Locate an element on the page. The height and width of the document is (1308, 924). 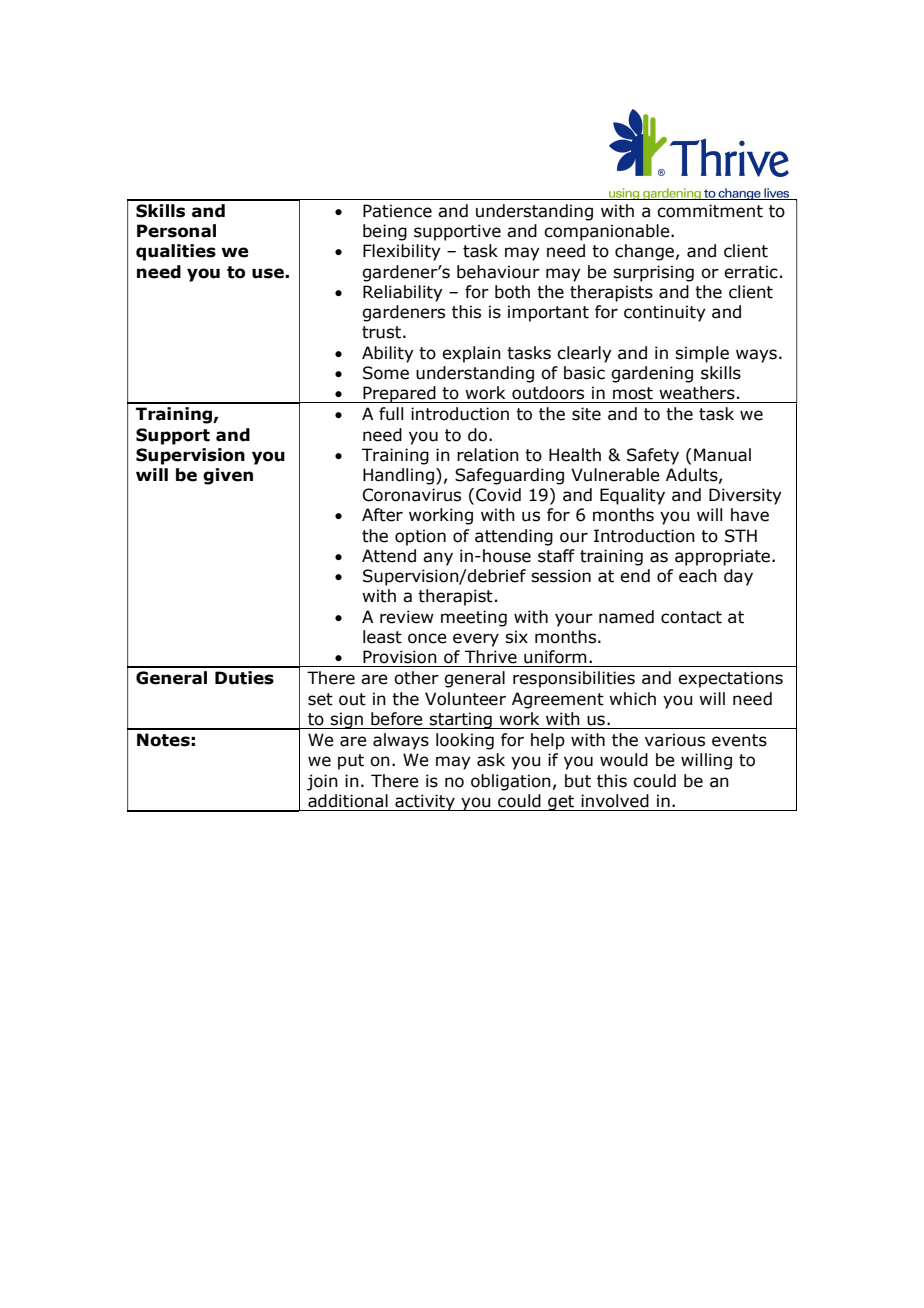
Personal is located at coordinates (176, 231).
